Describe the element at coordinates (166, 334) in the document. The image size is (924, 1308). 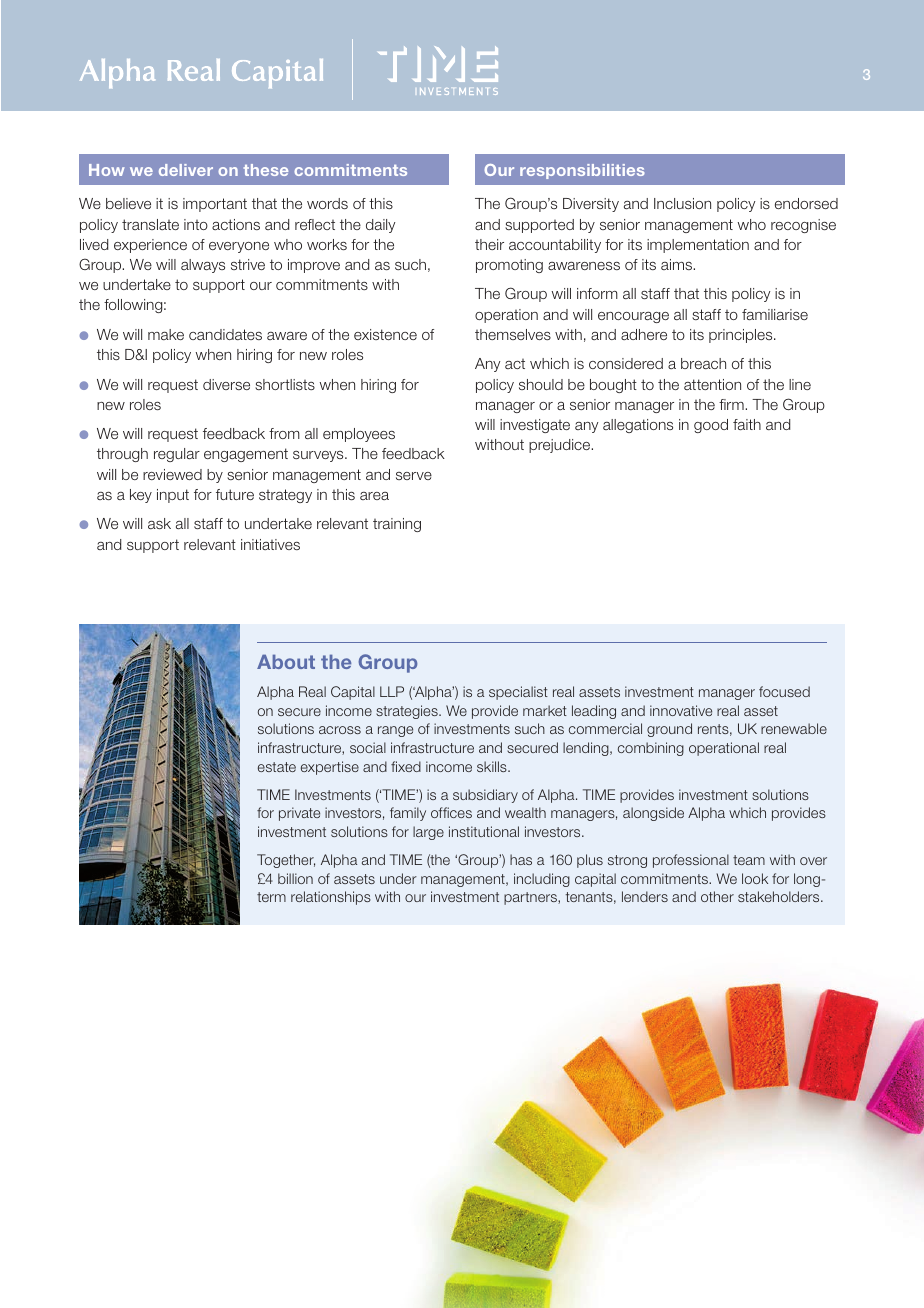
I see `make` at that location.
